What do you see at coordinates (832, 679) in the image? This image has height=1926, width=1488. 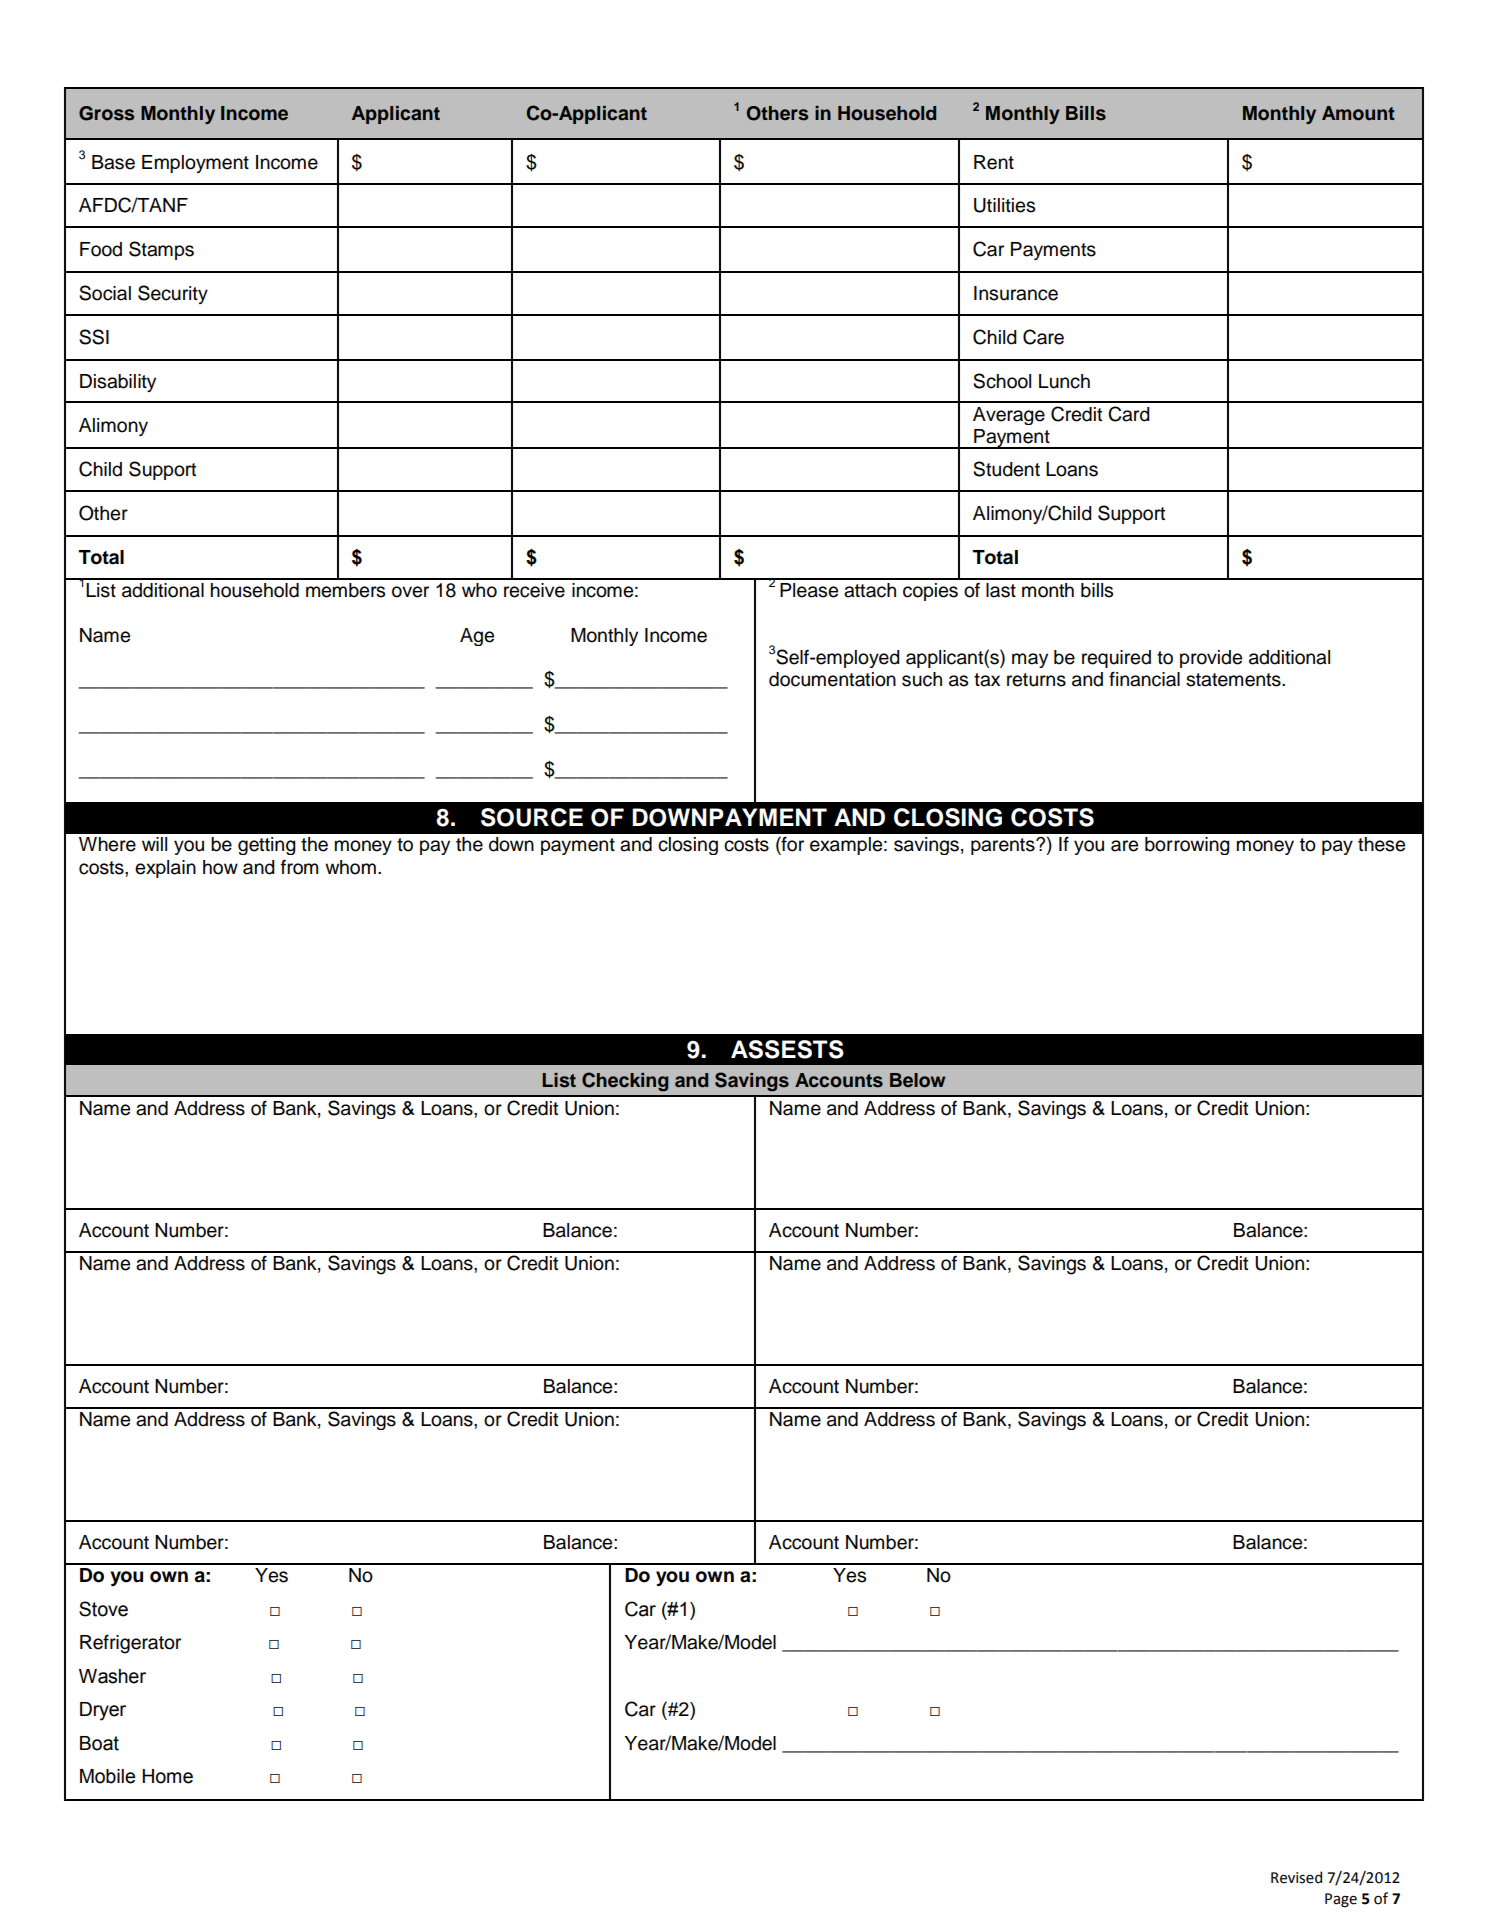 I see `documentation` at bounding box center [832, 679].
